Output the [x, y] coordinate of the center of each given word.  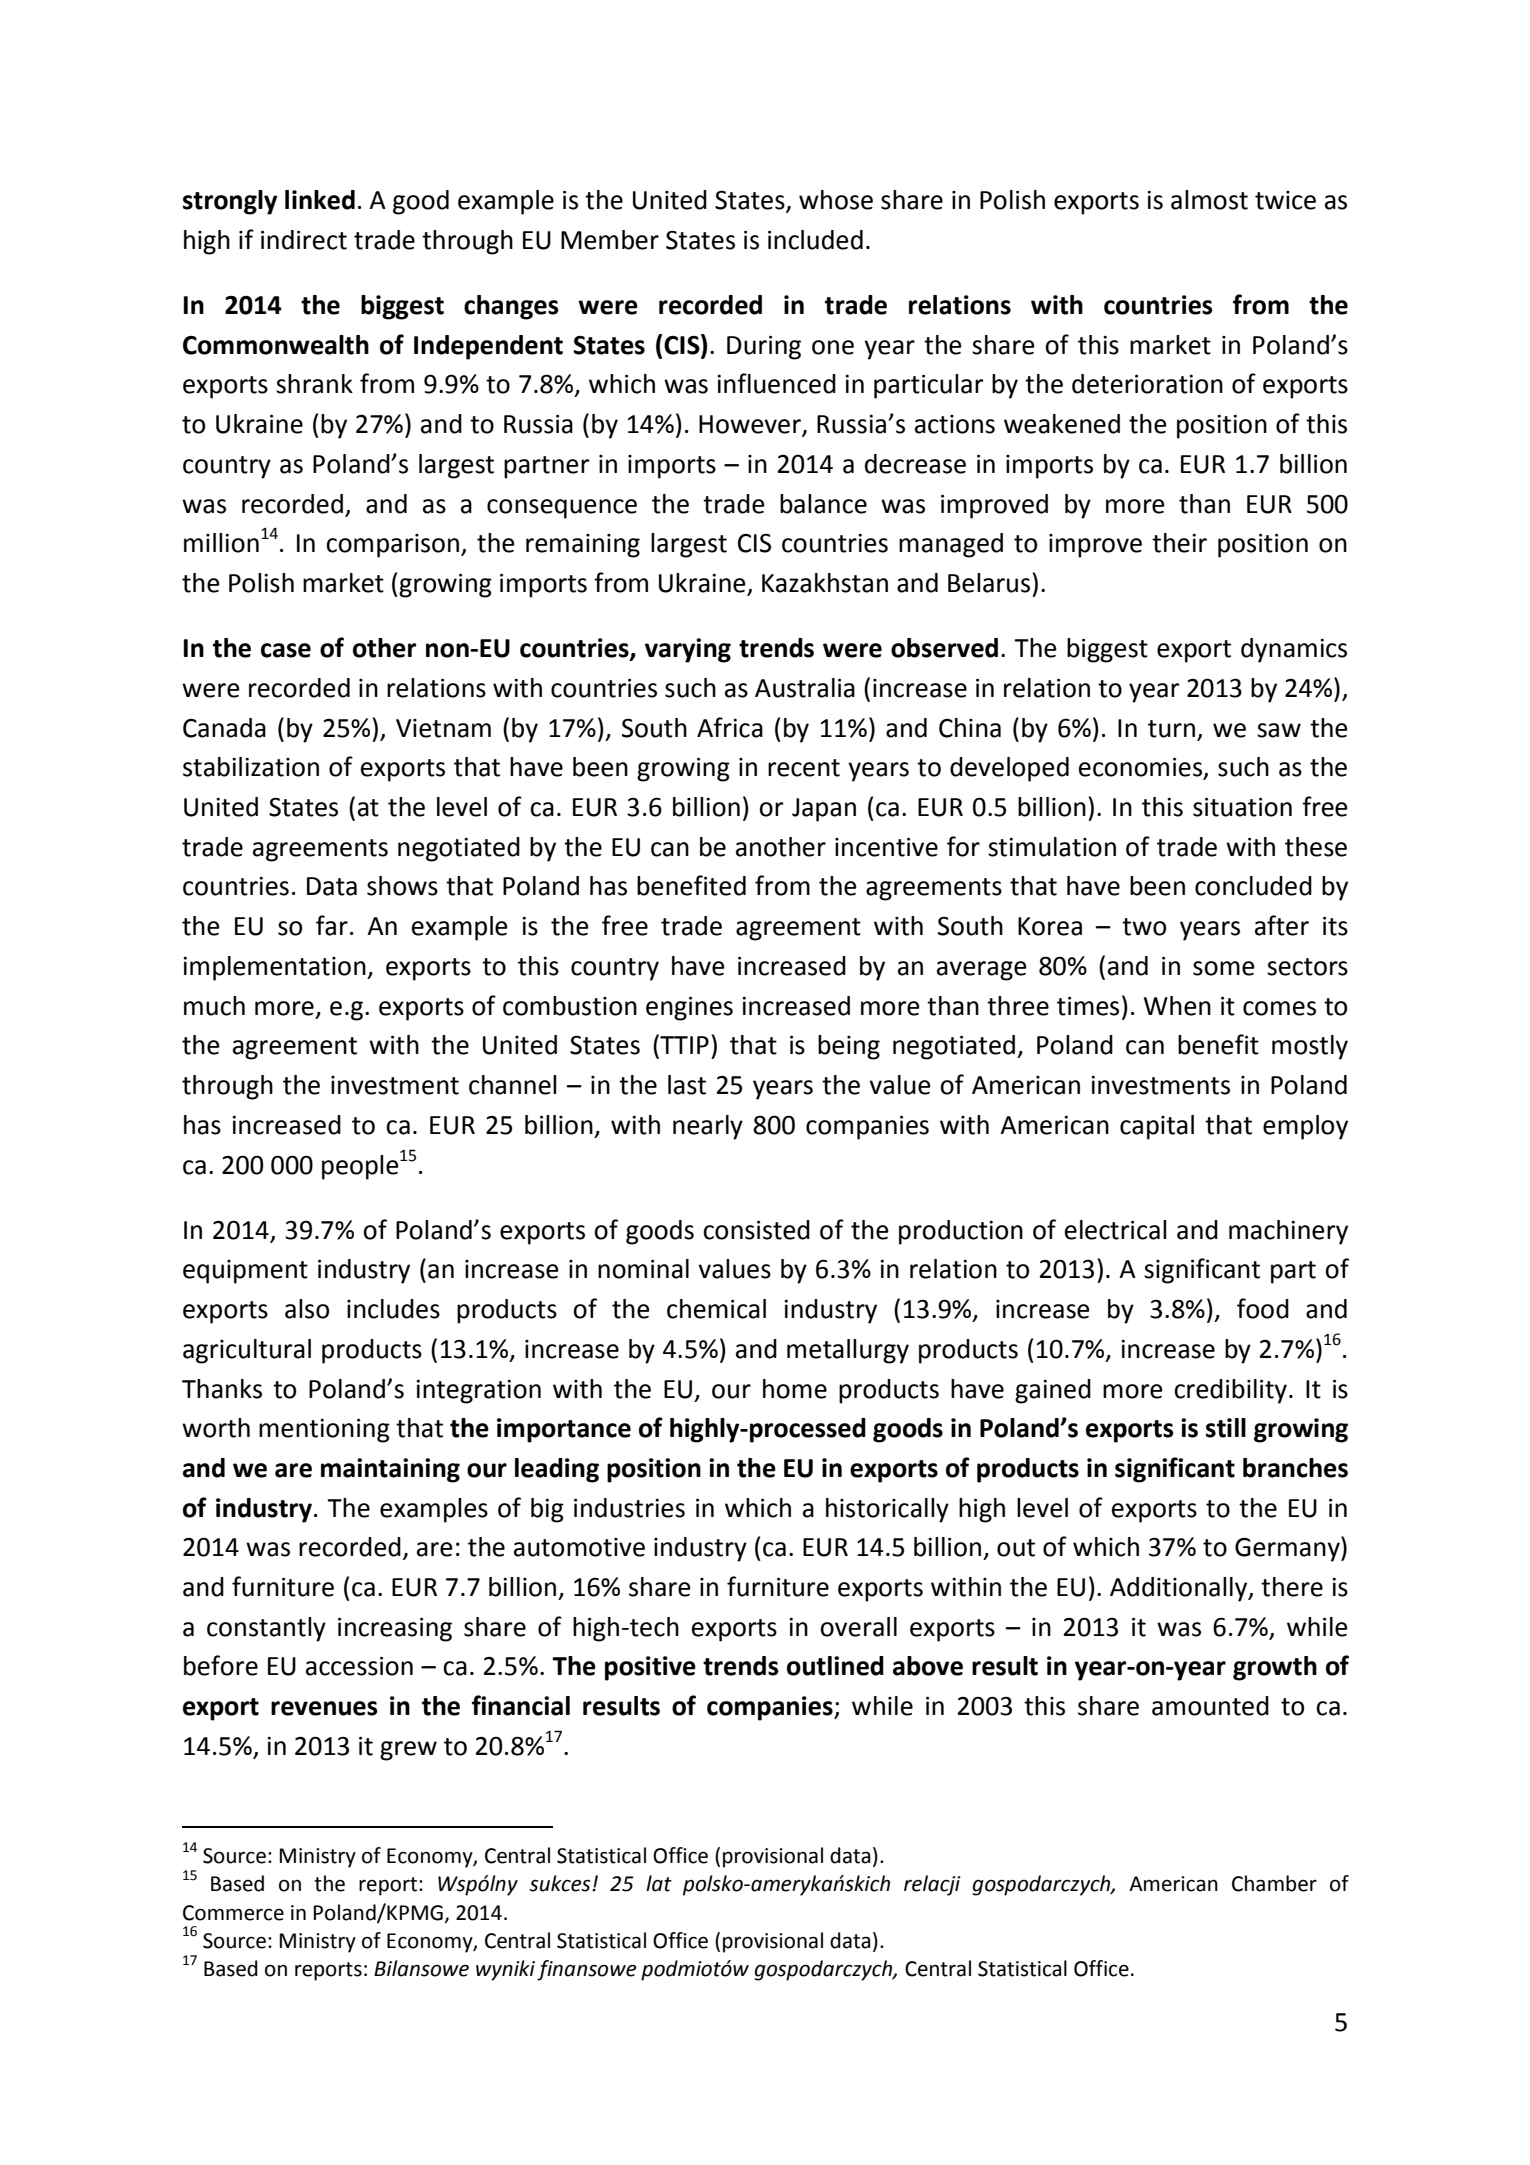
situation [1242, 807]
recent [804, 768]
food [1263, 1308]
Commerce [233, 1913]
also [307, 1309]
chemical [716, 1309]
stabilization [251, 767]
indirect [304, 240]
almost [1209, 200]
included [815, 240]
